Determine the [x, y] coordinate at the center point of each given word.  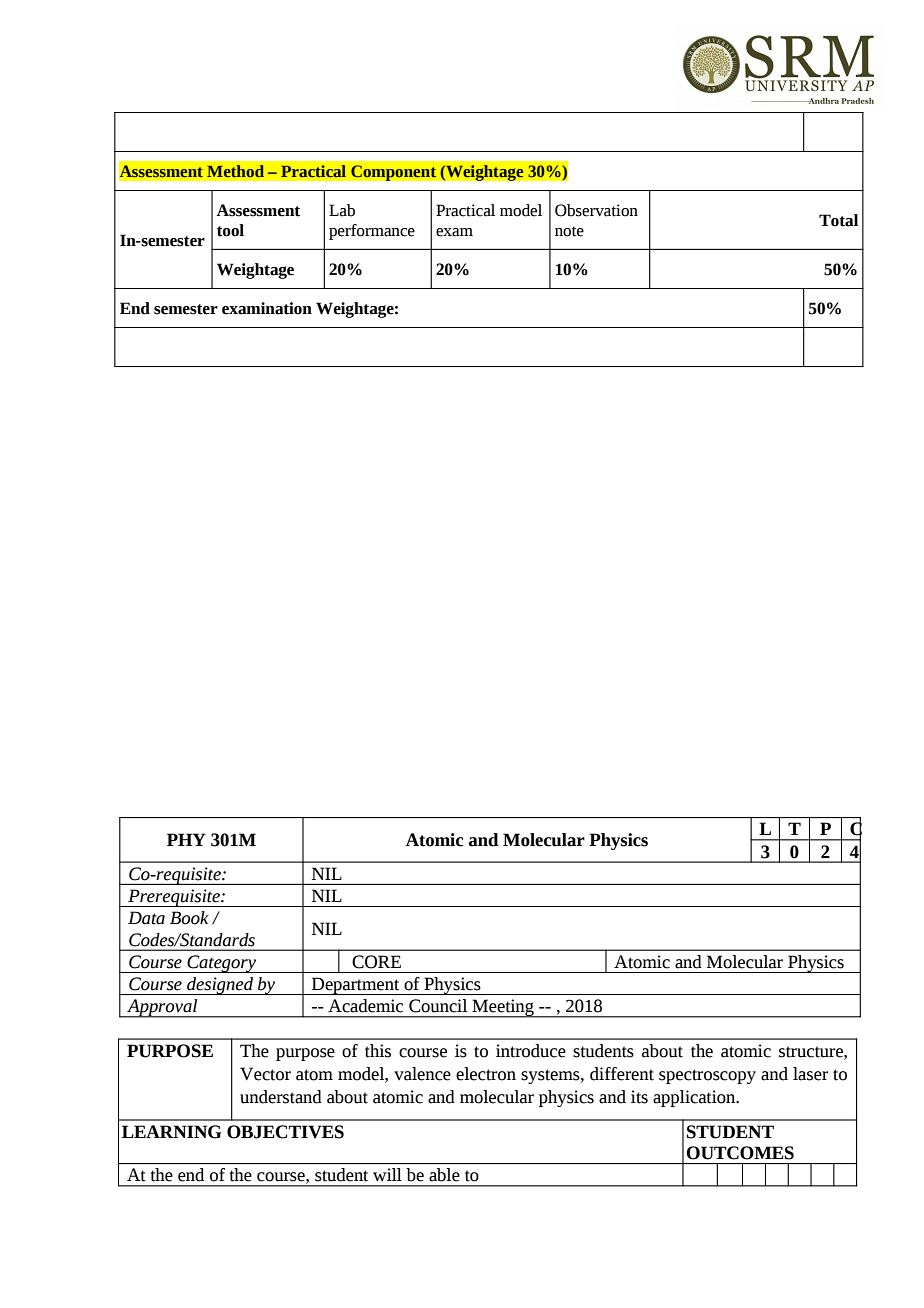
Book [189, 918]
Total [838, 220]
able [444, 1175]
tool [230, 230]
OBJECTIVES [285, 1132]
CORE [376, 962]
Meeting [503, 1008]
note [569, 231]
